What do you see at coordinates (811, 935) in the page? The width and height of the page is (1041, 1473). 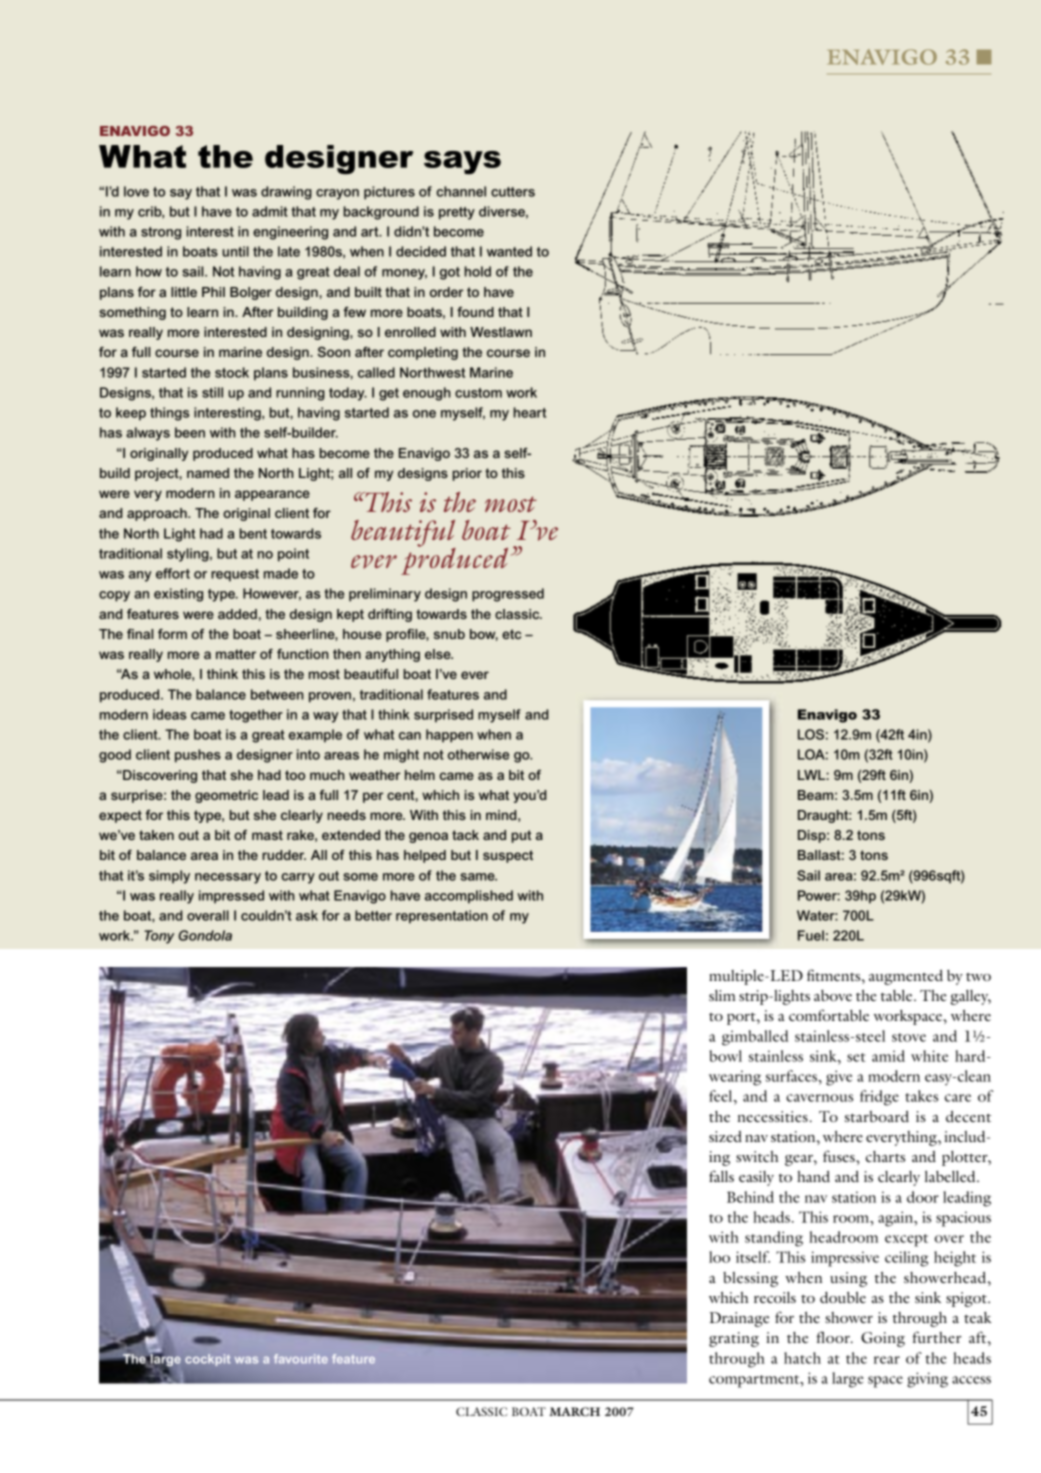 I see `Fuel` at bounding box center [811, 935].
